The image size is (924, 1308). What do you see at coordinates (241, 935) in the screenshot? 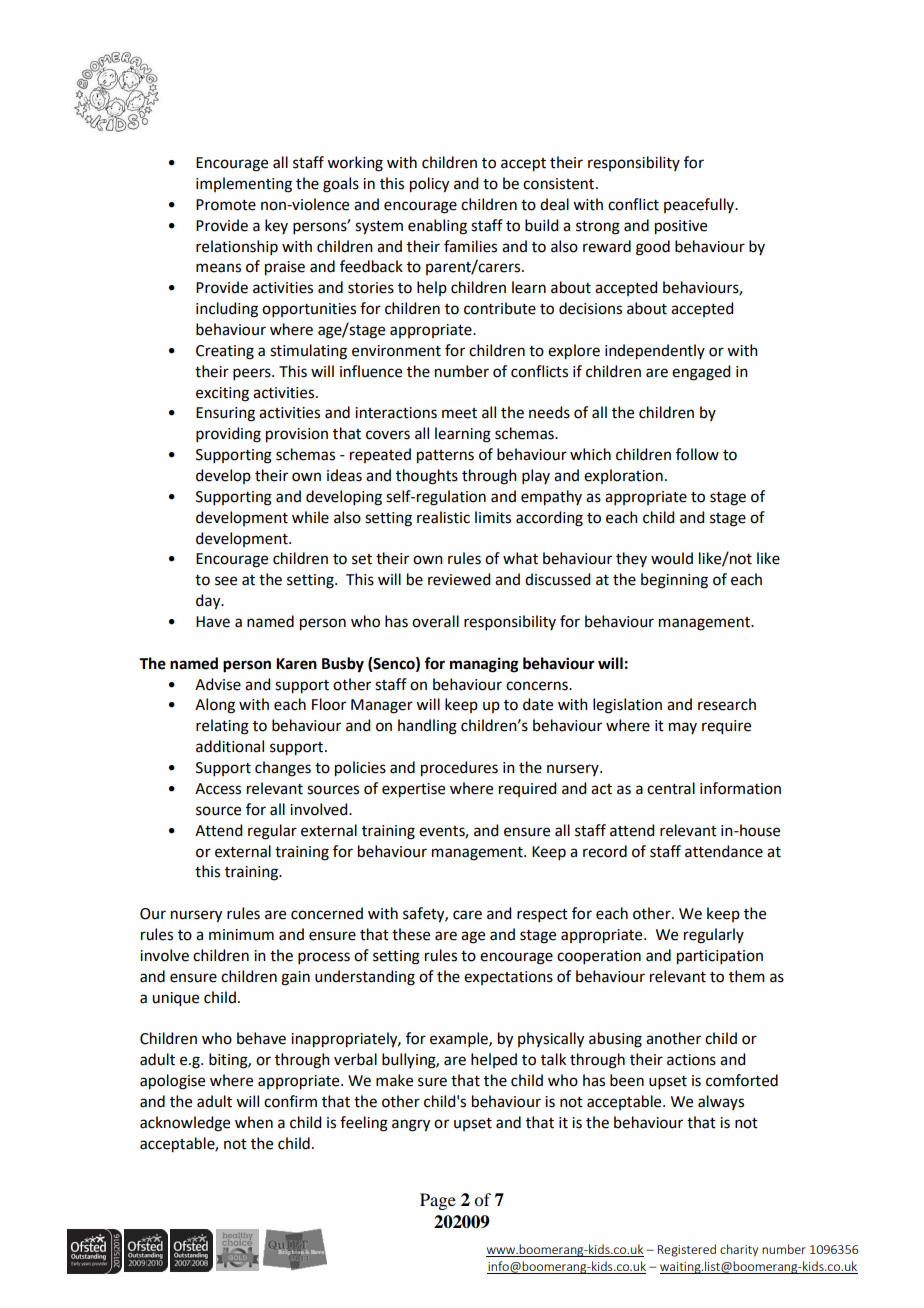
I see `minimum` at bounding box center [241, 935].
